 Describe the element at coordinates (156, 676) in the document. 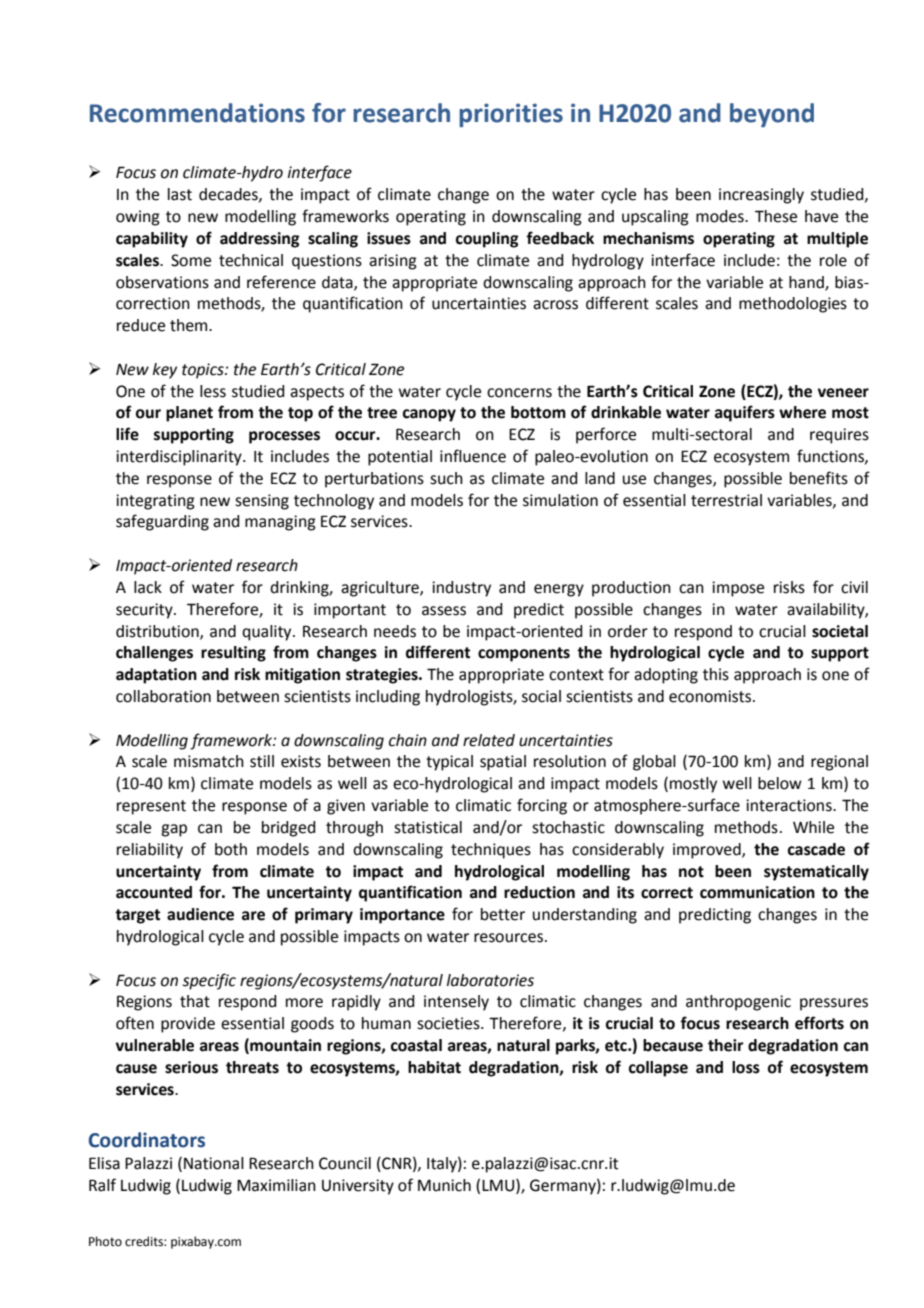

I see `adaptation` at that location.
